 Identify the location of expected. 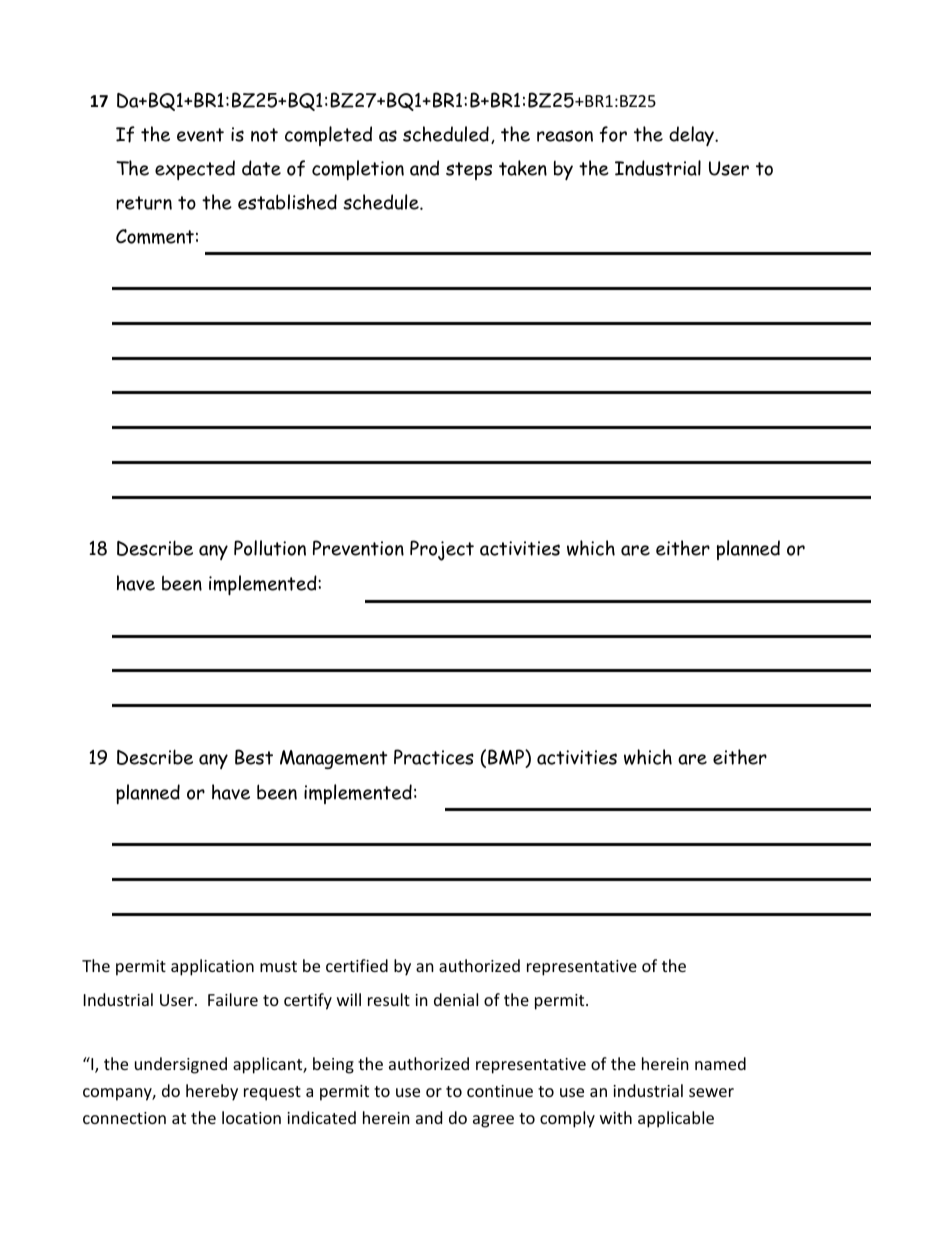
(195, 170).
